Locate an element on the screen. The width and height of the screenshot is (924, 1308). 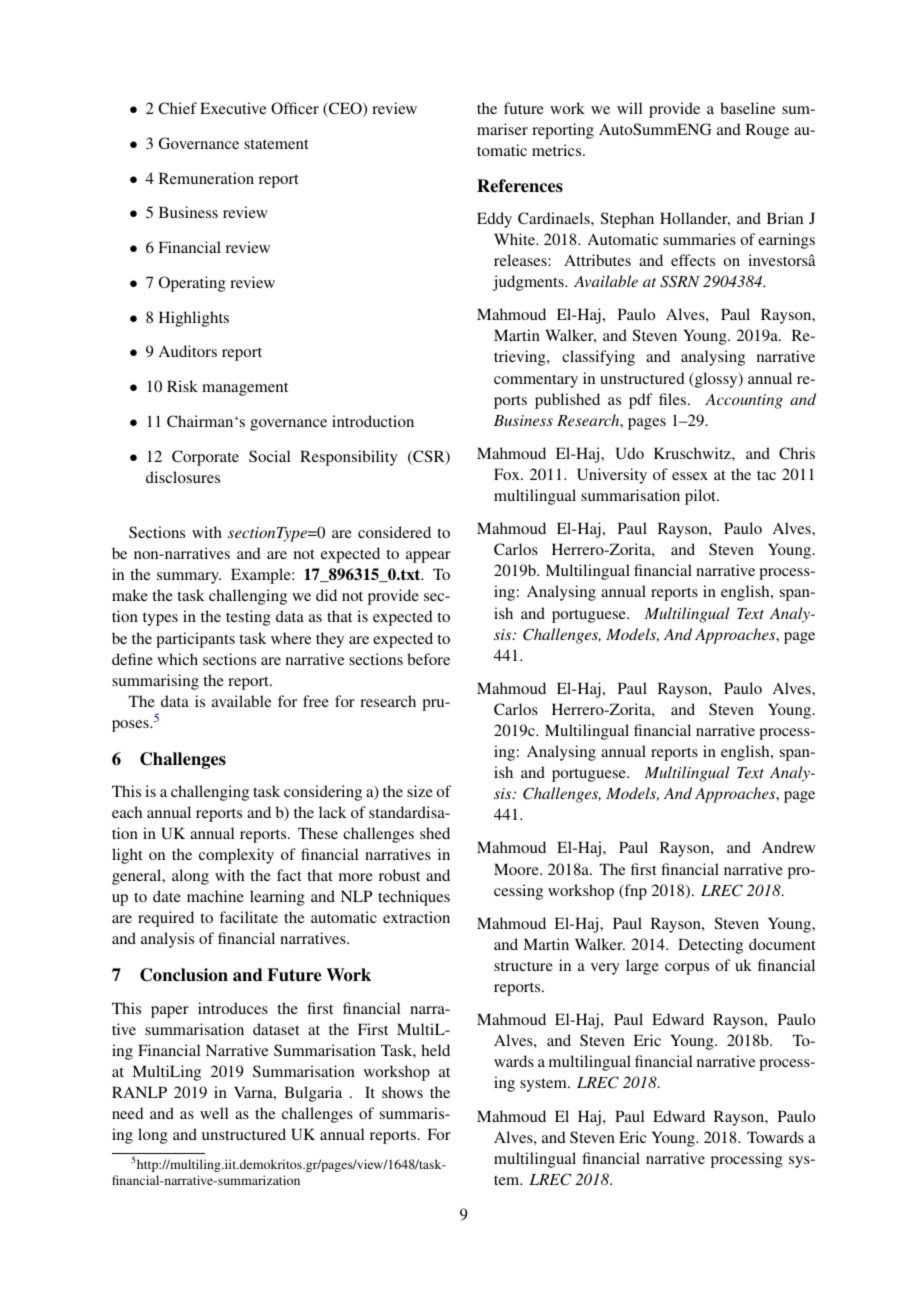
complexity is located at coordinates (236, 856).
